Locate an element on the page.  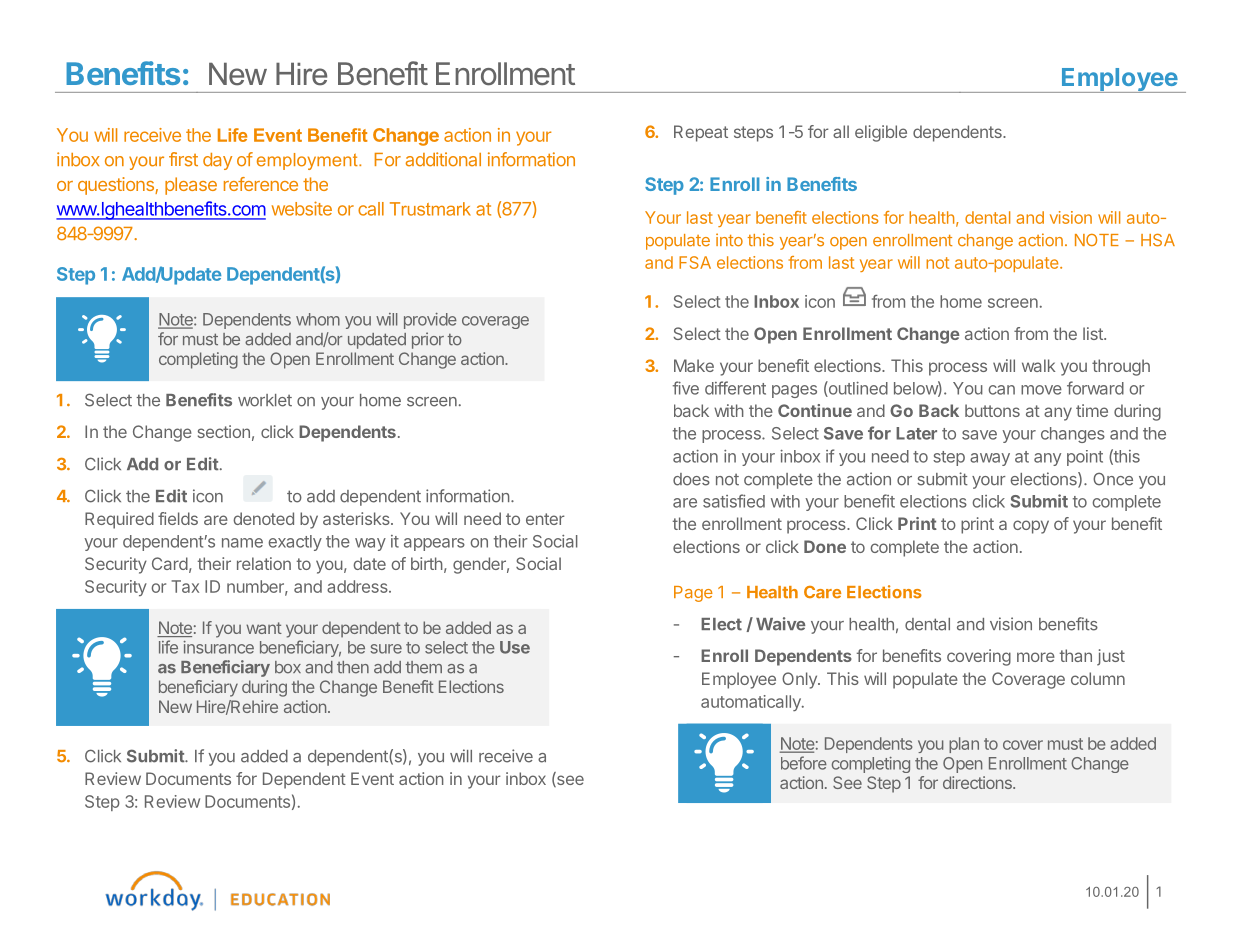
eligible is located at coordinates (881, 133).
